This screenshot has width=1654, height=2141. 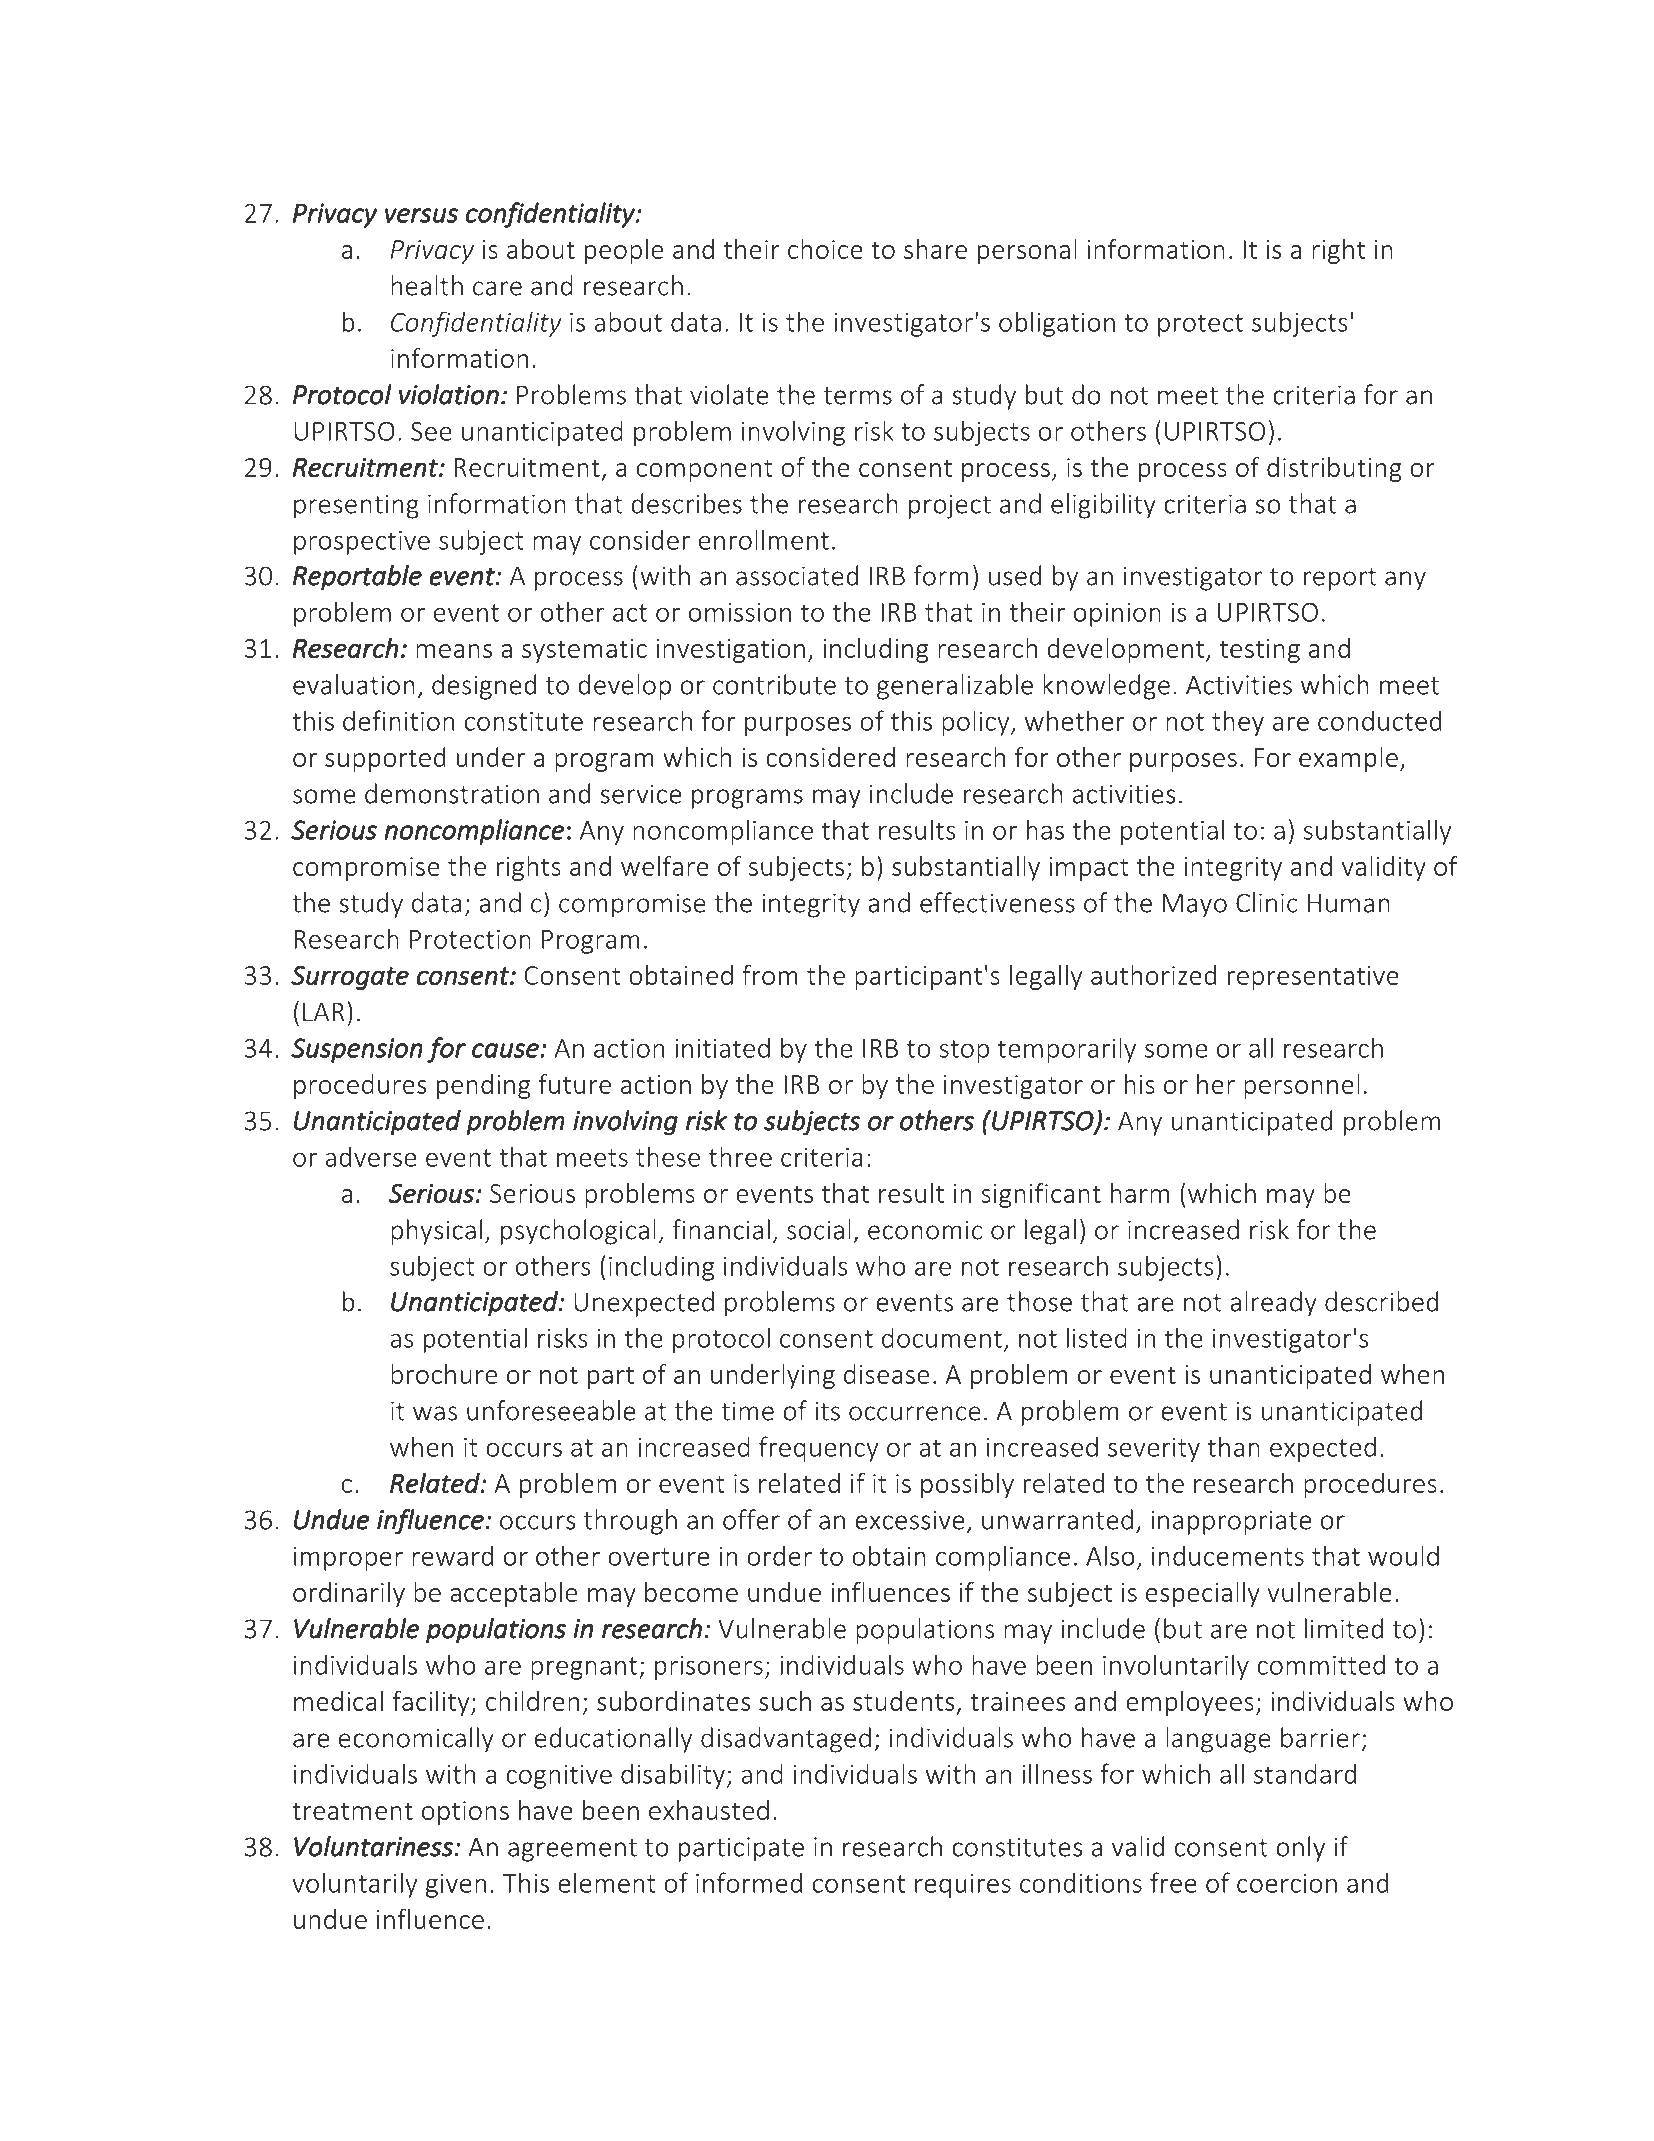 What do you see at coordinates (825, 249) in the screenshot?
I see `choice` at bounding box center [825, 249].
